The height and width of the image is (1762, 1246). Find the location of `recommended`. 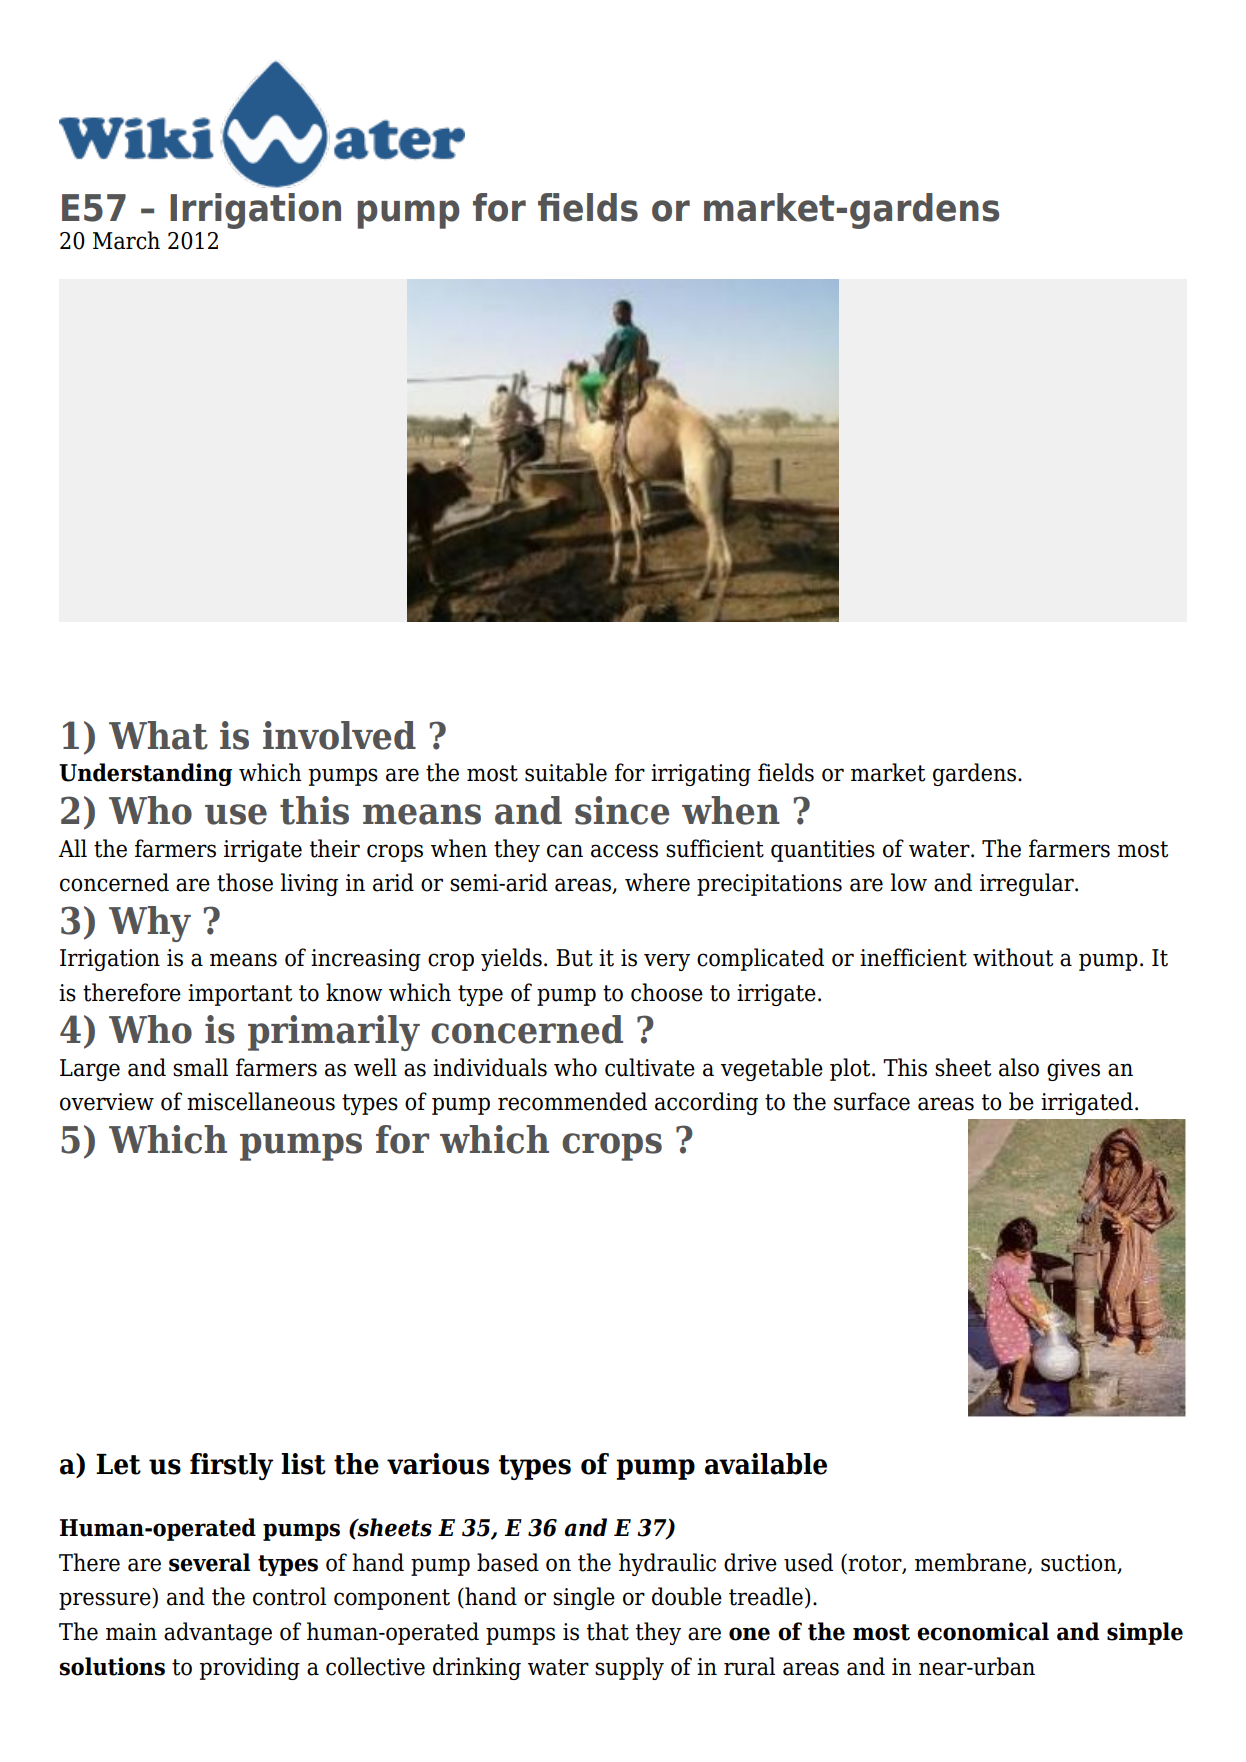

recommended is located at coordinates (572, 1101).
